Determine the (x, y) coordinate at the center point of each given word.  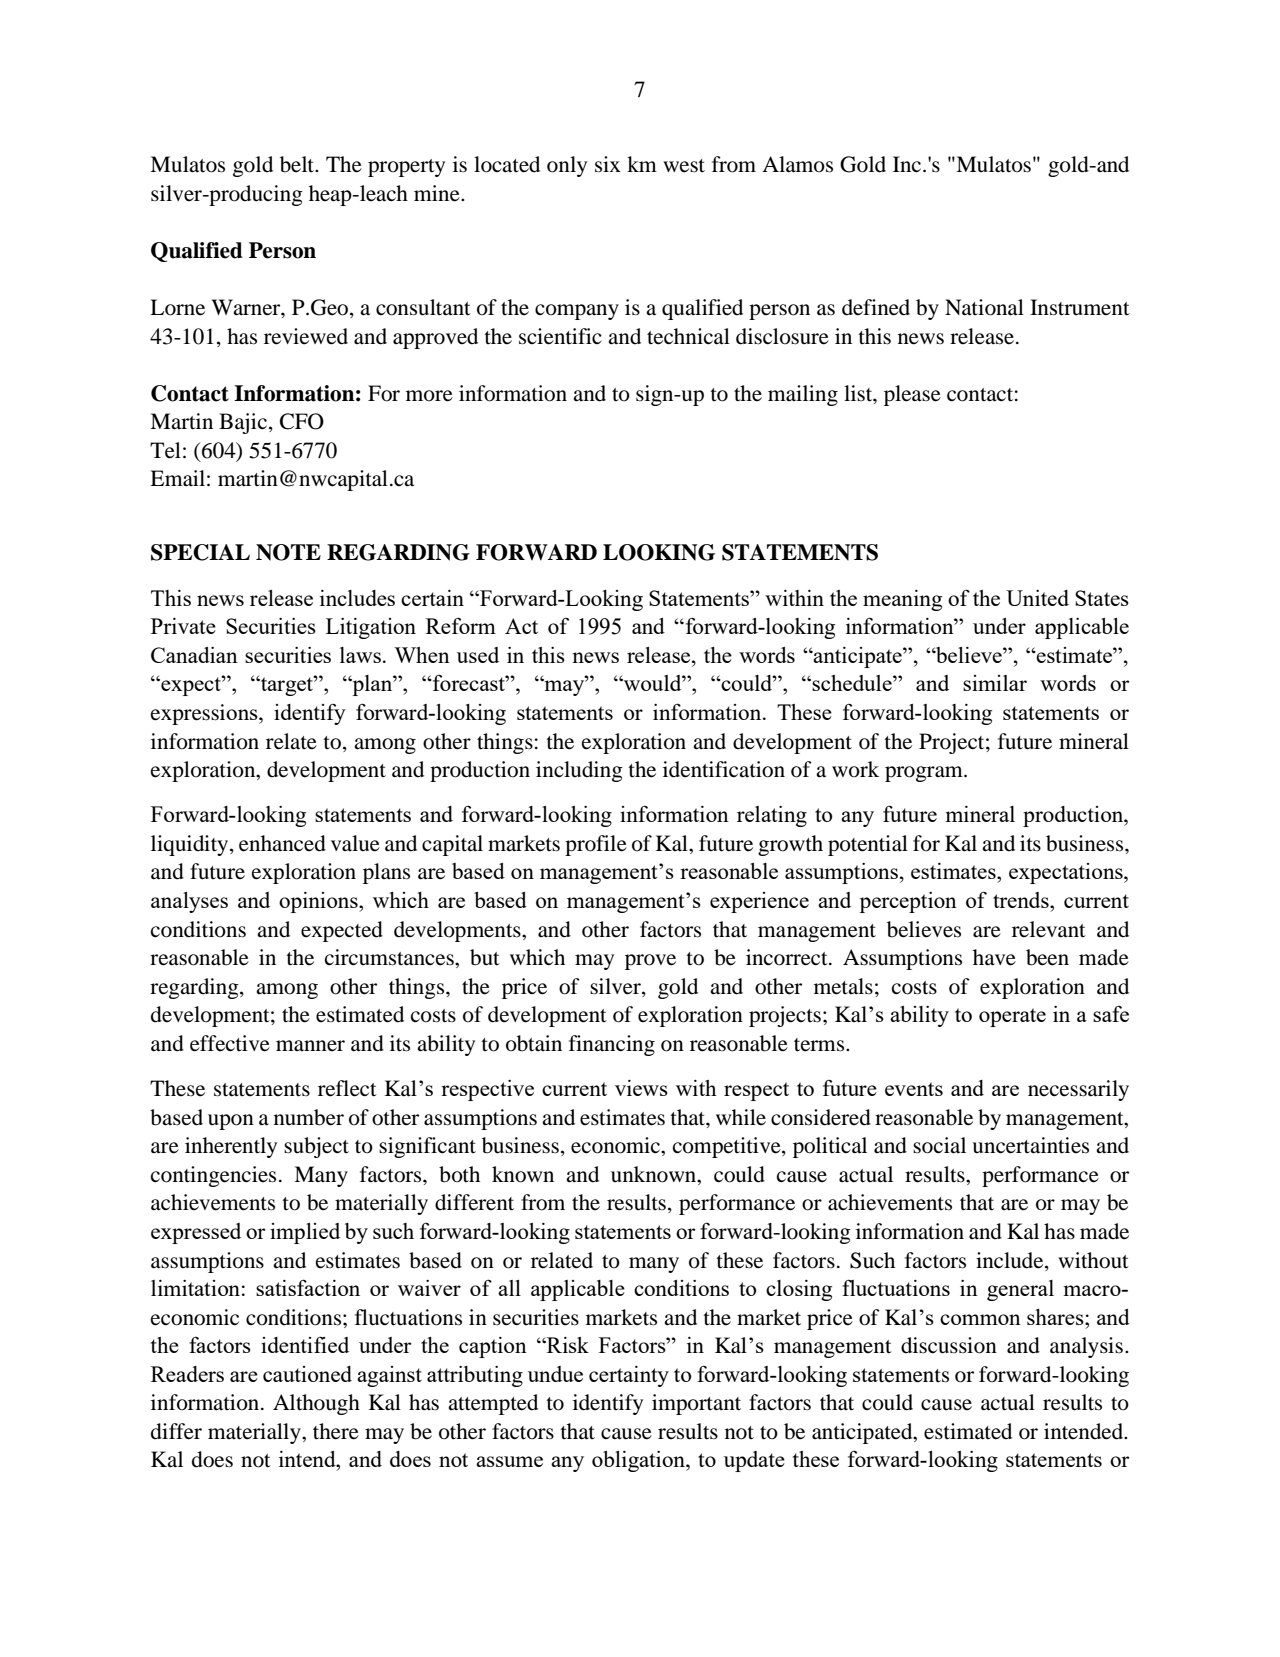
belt (298, 164)
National (984, 307)
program (925, 774)
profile (596, 845)
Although (316, 1404)
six (608, 164)
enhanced (282, 843)
